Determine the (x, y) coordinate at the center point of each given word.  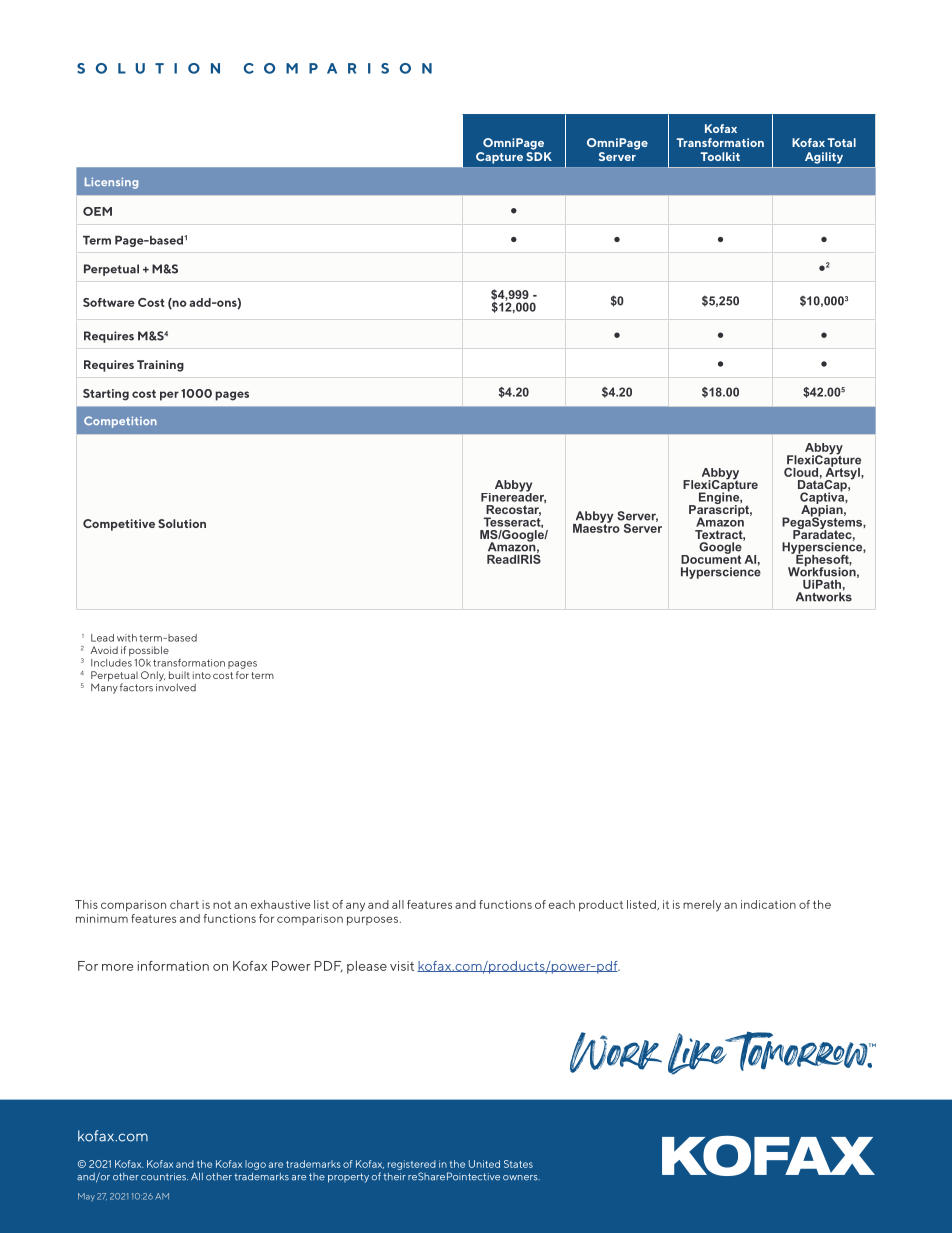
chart (184, 904)
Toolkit (720, 156)
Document (711, 558)
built (179, 675)
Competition (120, 422)
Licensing (111, 183)
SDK (539, 156)
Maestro (596, 527)
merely (702, 906)
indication (768, 904)
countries (164, 1177)
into (202, 675)
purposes (372, 921)
